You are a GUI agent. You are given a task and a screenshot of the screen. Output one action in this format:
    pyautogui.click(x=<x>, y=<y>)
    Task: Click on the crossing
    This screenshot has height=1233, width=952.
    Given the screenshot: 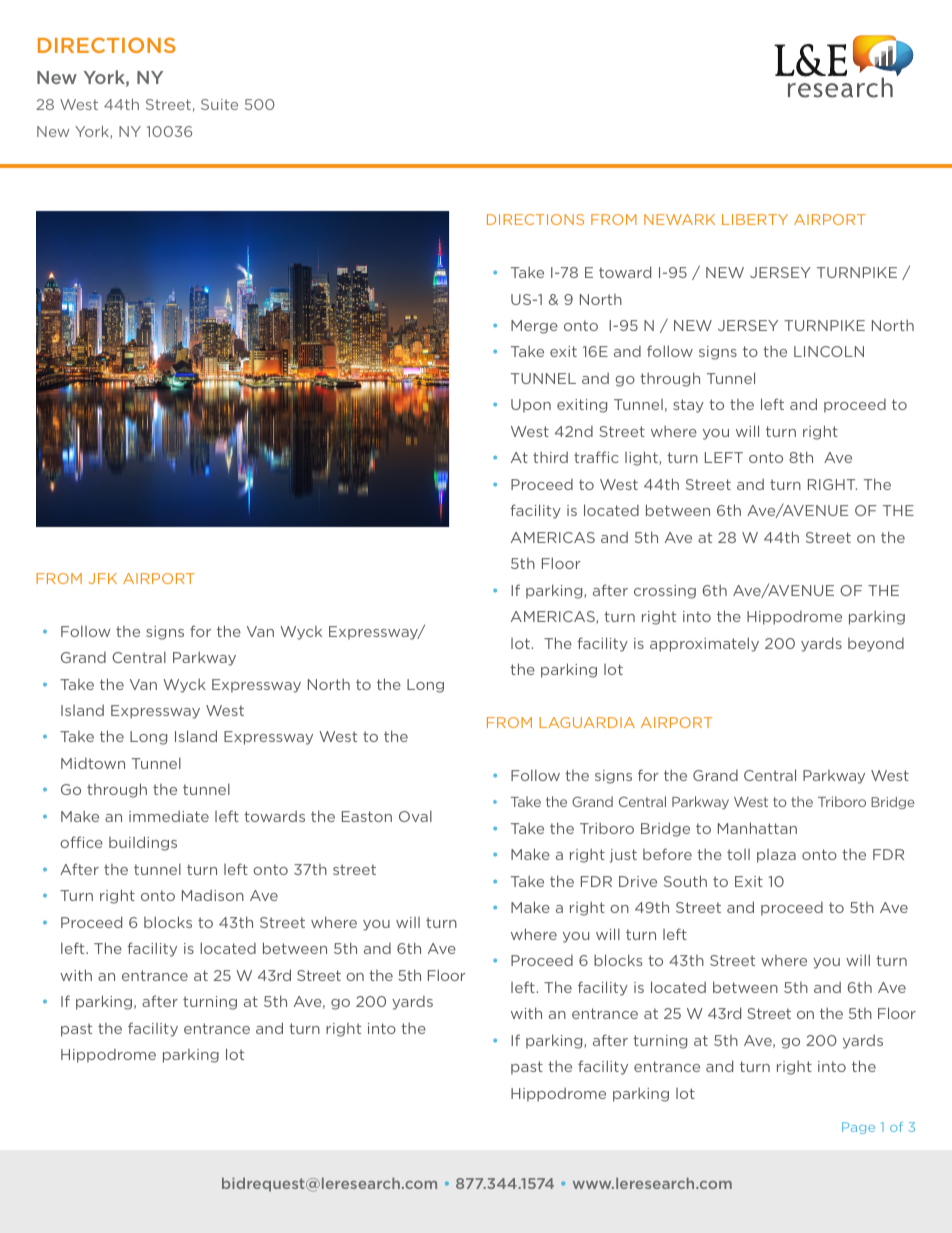 What is the action you would take?
    pyautogui.click(x=665, y=592)
